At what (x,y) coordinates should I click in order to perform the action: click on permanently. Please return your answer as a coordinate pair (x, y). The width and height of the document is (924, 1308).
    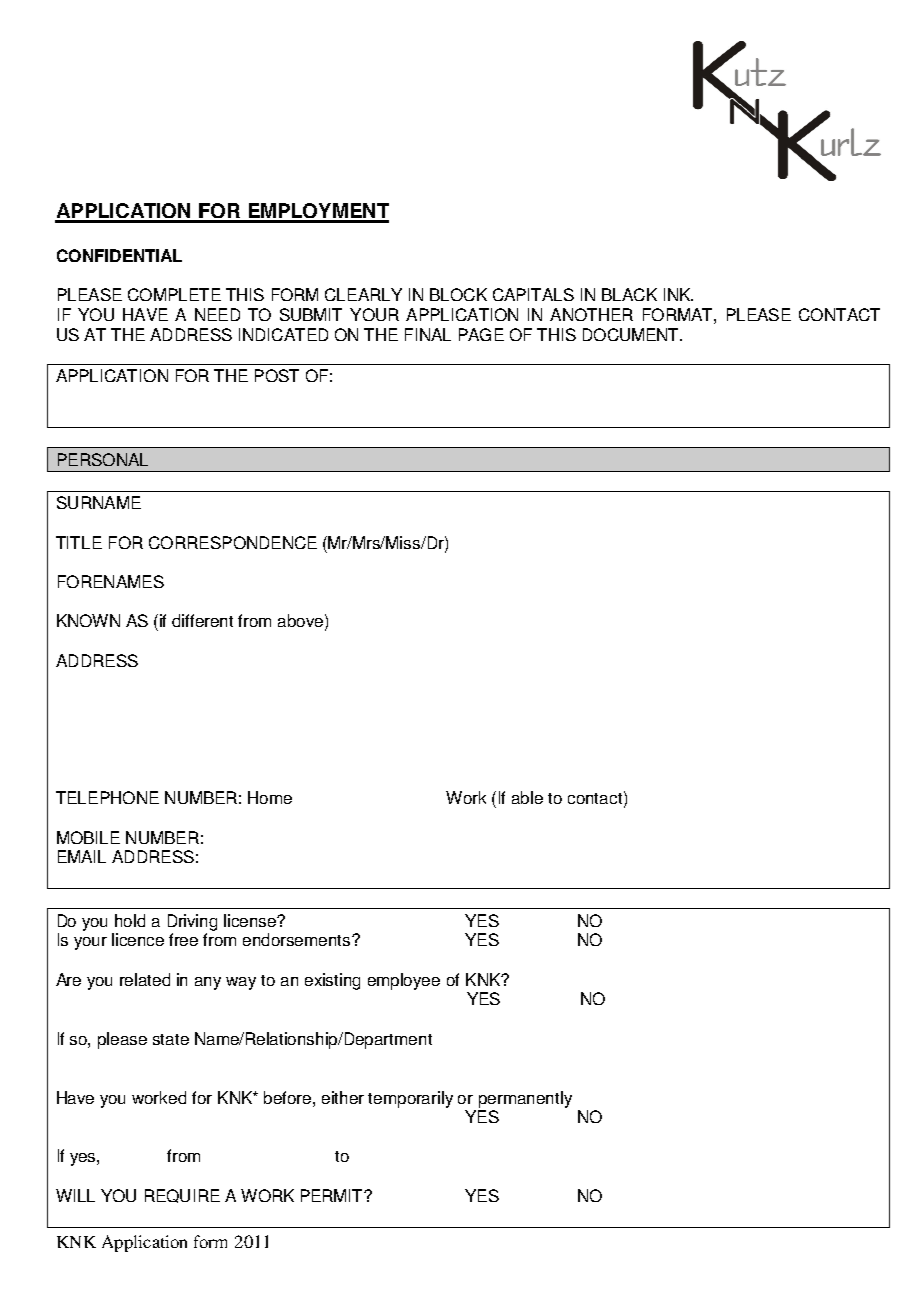
    Looking at the image, I should click on (525, 1099).
